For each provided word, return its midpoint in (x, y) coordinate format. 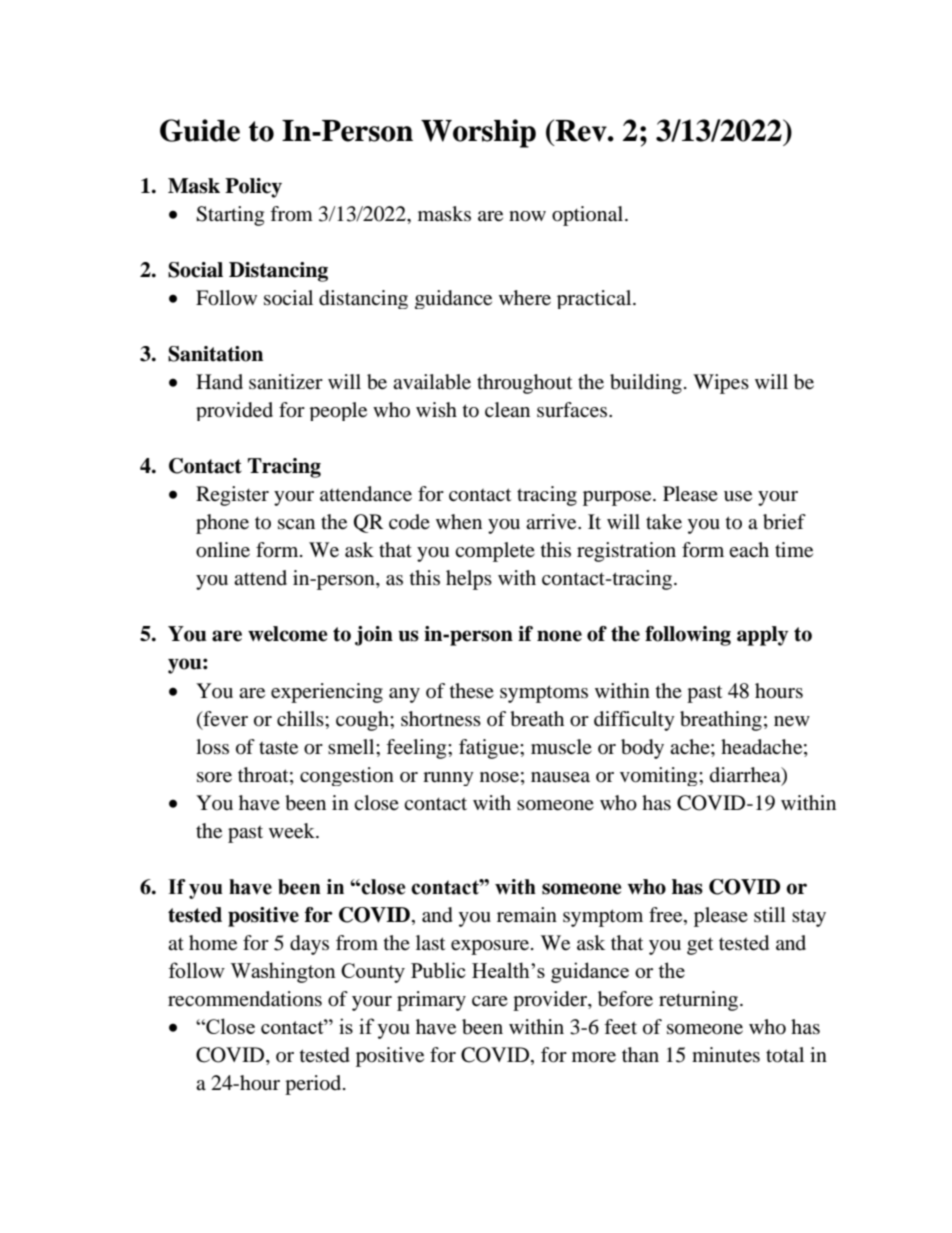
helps (469, 580)
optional (589, 216)
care (490, 1001)
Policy (253, 188)
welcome (288, 634)
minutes (726, 1055)
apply (762, 636)
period (314, 1085)
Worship (478, 133)
